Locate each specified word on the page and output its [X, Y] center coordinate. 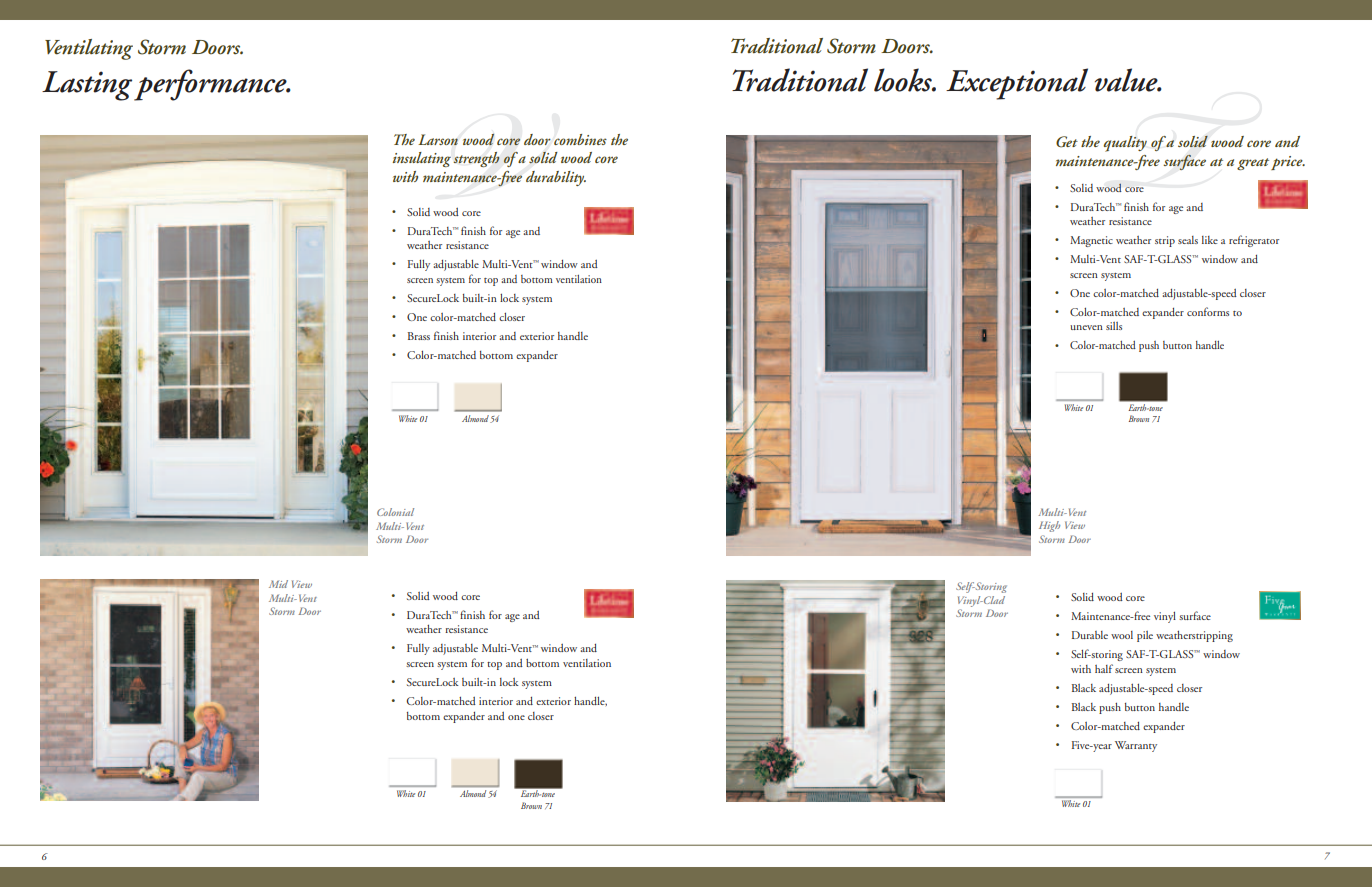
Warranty [1136, 746]
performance [211, 85]
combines [580, 139]
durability [556, 178]
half [1104, 668]
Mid [278, 584]
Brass [419, 336]
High [1049, 526]
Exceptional [1017, 84]
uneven [1086, 327]
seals [1188, 240]
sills [1114, 326]
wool [1122, 635]
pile [1145, 636]
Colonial [395, 512]
